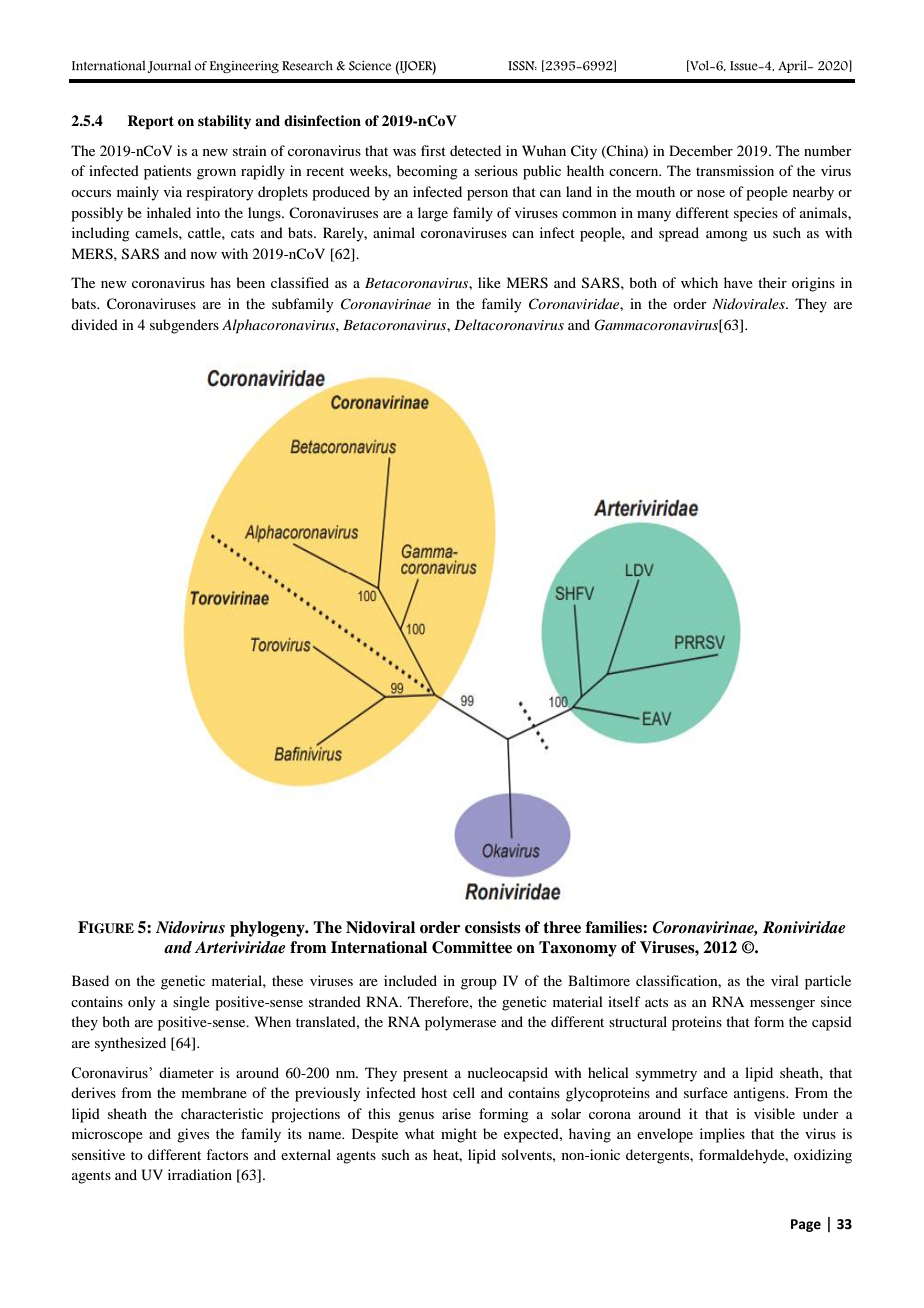 The image size is (924, 1308). I want to click on irradiation, so click(200, 1174).
